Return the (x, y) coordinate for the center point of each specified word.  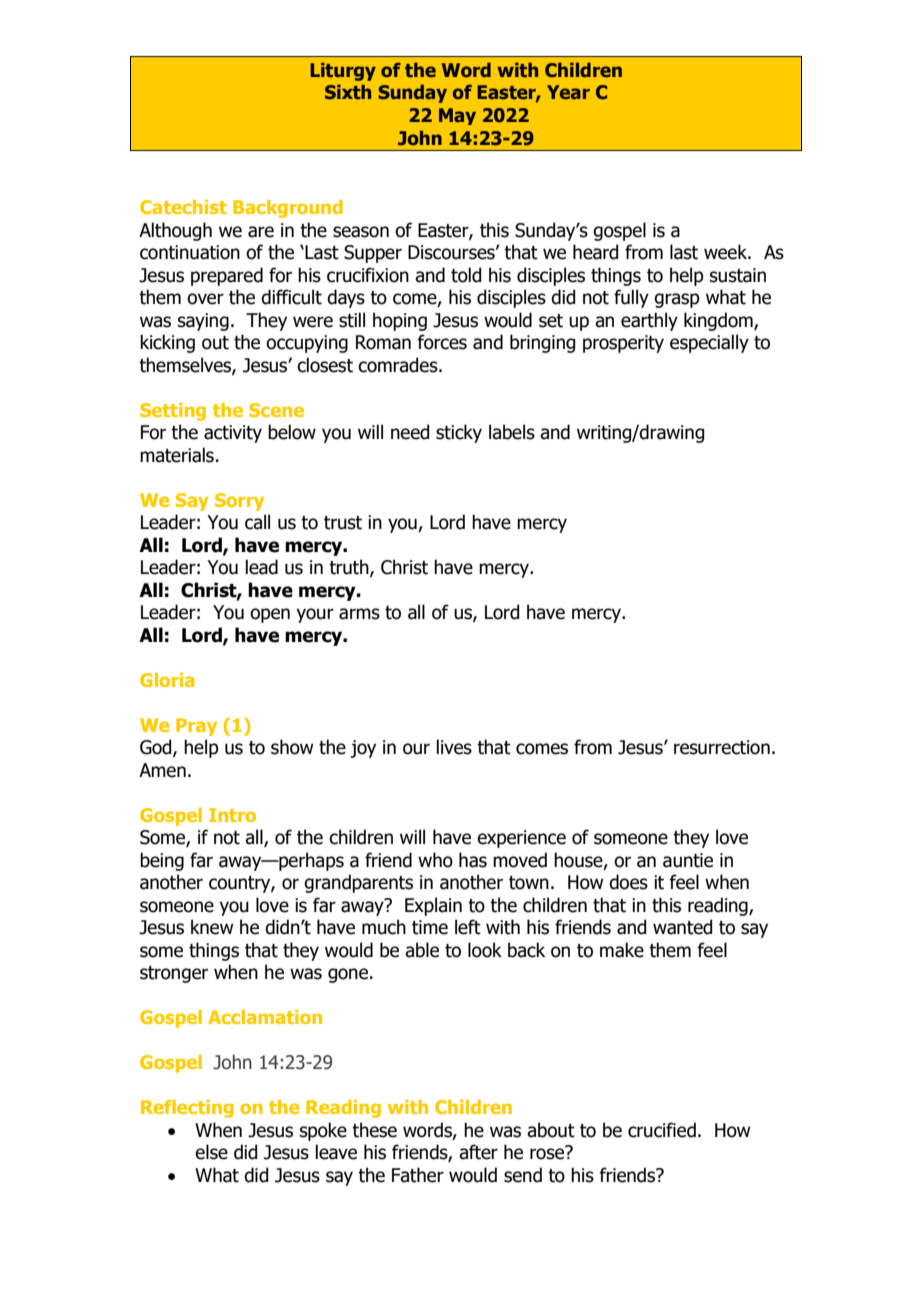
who (435, 860)
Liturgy (343, 72)
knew (212, 927)
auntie (688, 860)
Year (568, 92)
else (211, 1152)
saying (203, 322)
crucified (662, 1130)
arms (359, 614)
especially (709, 343)
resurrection (722, 747)
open (270, 615)
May (457, 116)
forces (442, 342)
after (478, 1152)
